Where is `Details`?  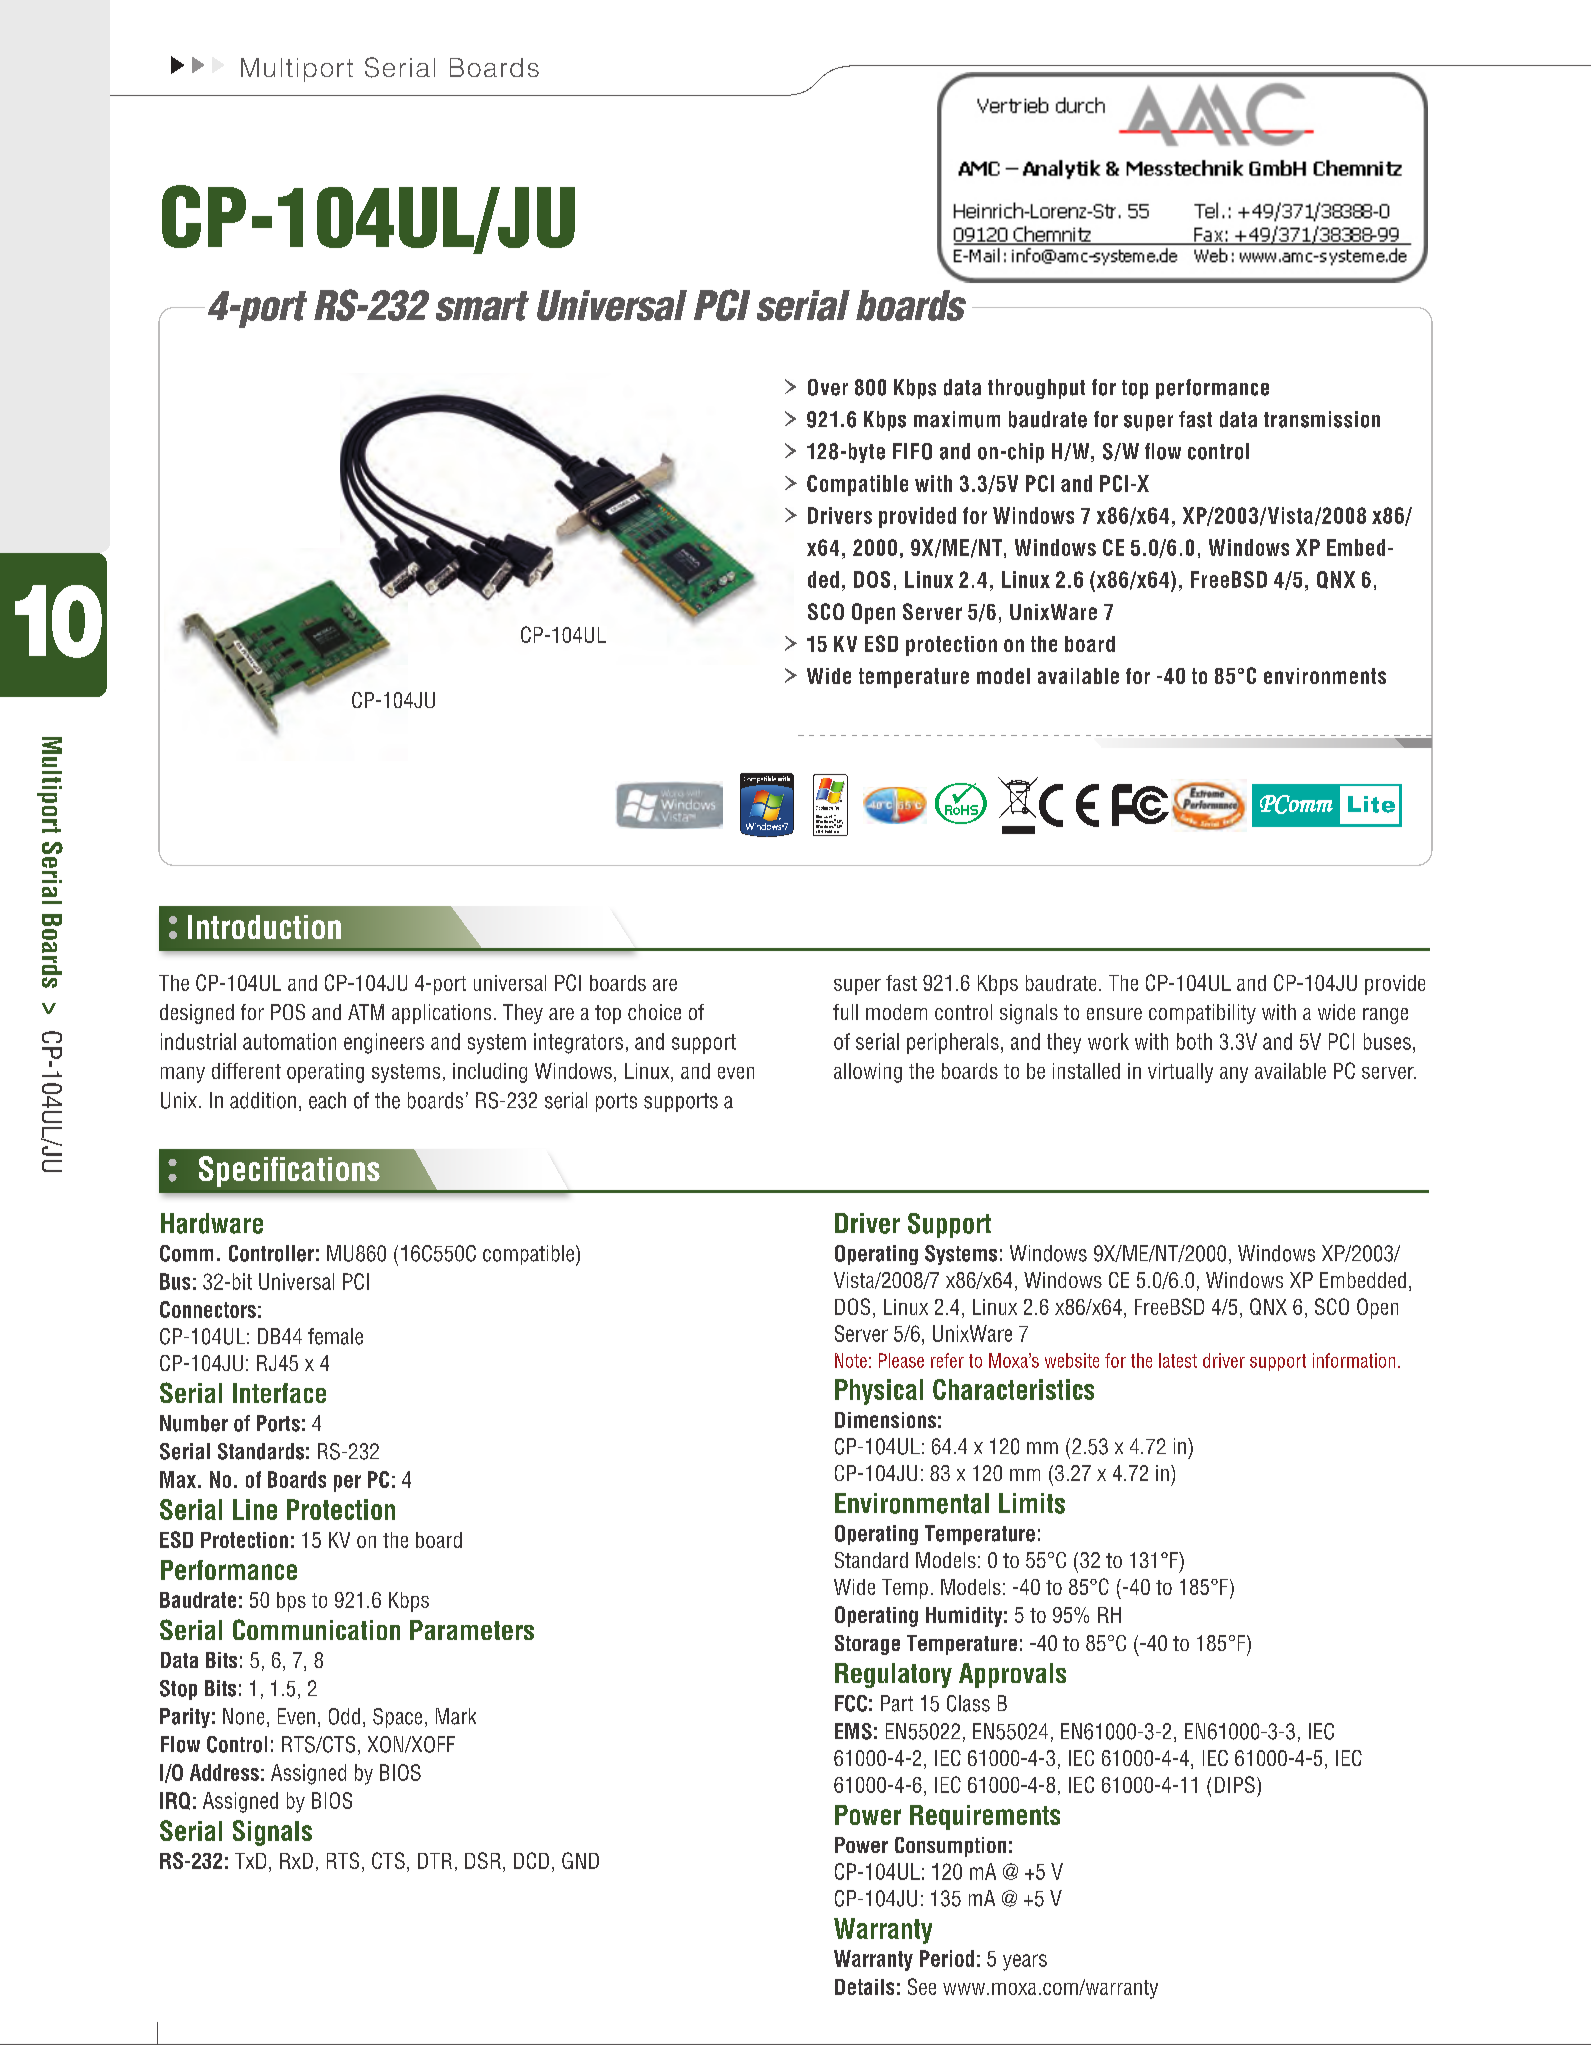
Details is located at coordinates (864, 1987).
